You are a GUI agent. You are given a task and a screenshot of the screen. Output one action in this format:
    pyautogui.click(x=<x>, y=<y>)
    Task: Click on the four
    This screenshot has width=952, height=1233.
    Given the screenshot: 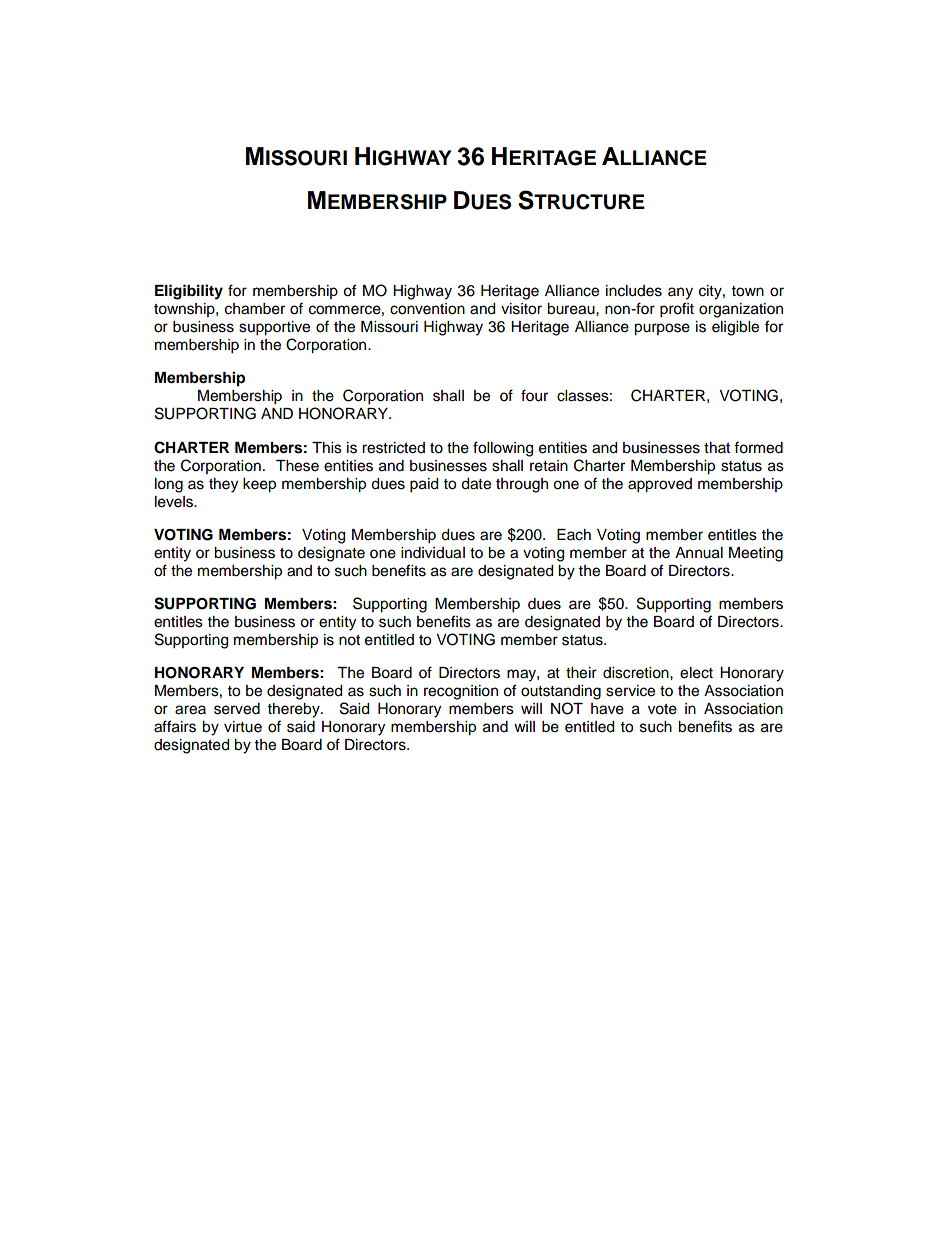 What is the action you would take?
    pyautogui.click(x=534, y=395)
